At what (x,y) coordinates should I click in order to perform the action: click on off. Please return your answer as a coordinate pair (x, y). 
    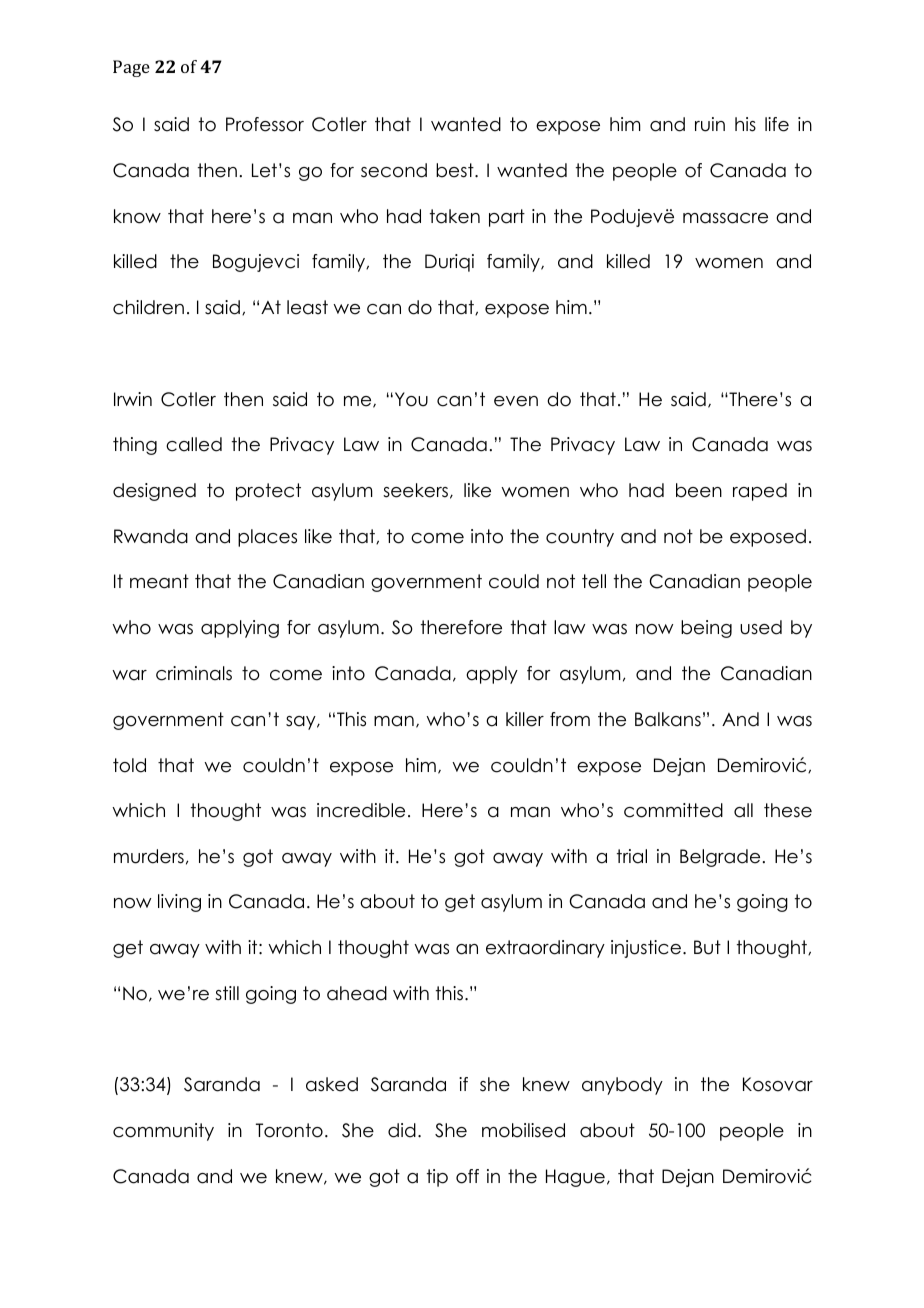
    Looking at the image, I should click on (467, 1176).
